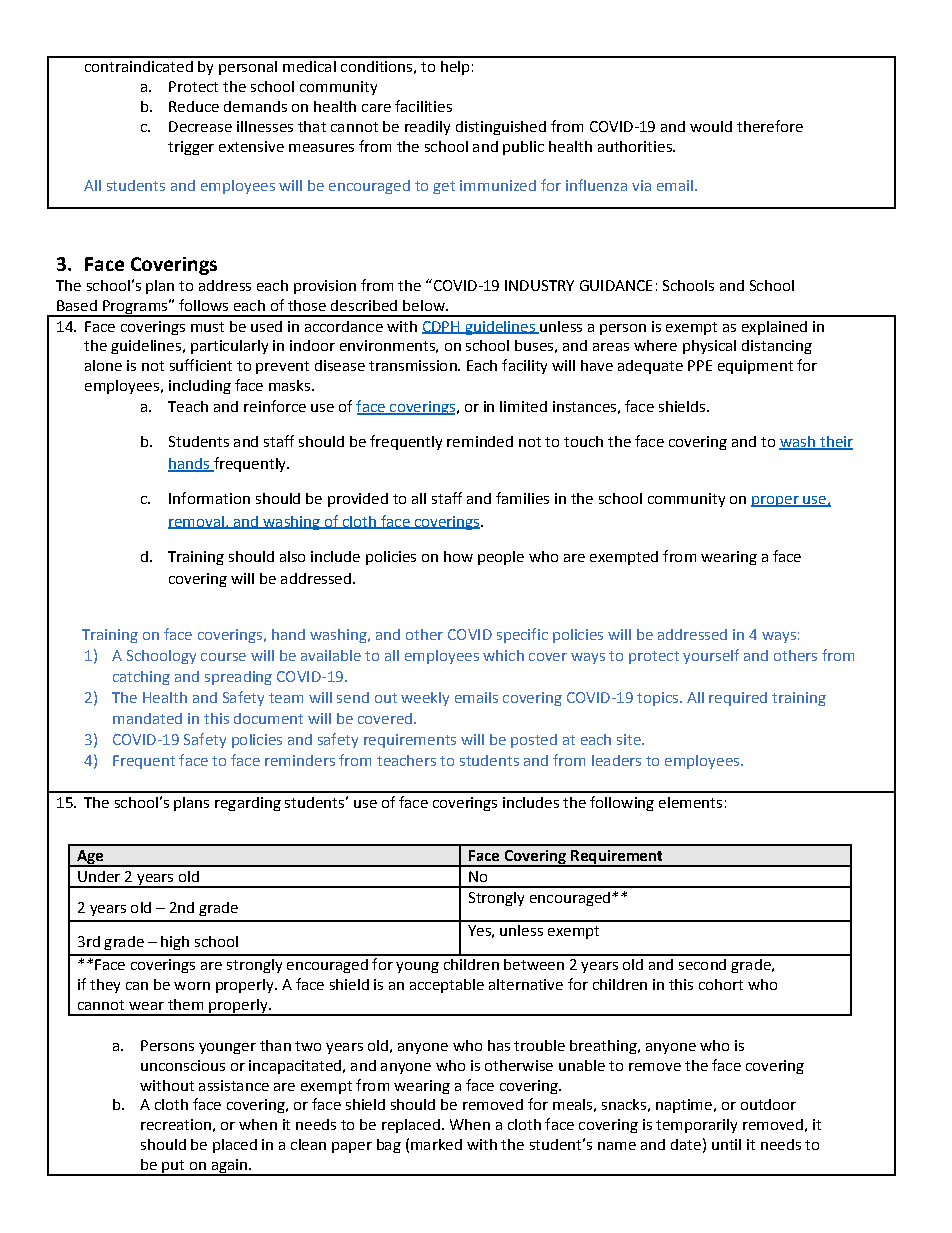 This screenshot has height=1233, width=952. I want to click on yourself, so click(711, 656).
